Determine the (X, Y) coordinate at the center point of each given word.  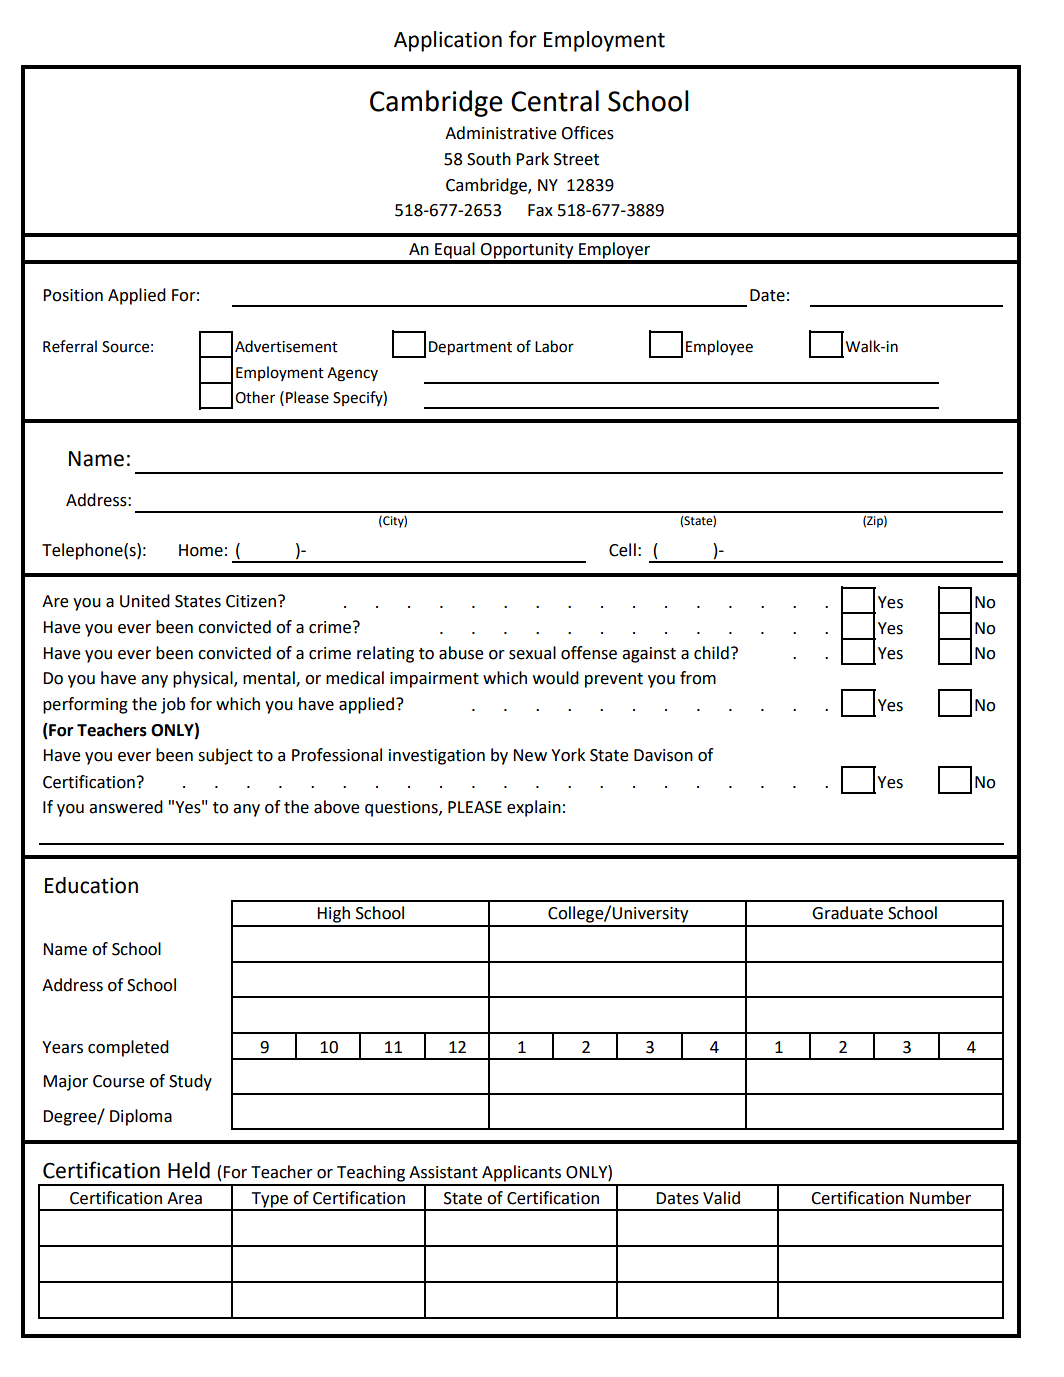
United (145, 601)
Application (448, 41)
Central (555, 101)
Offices (587, 133)
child (711, 653)
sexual (532, 653)
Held (189, 1170)
